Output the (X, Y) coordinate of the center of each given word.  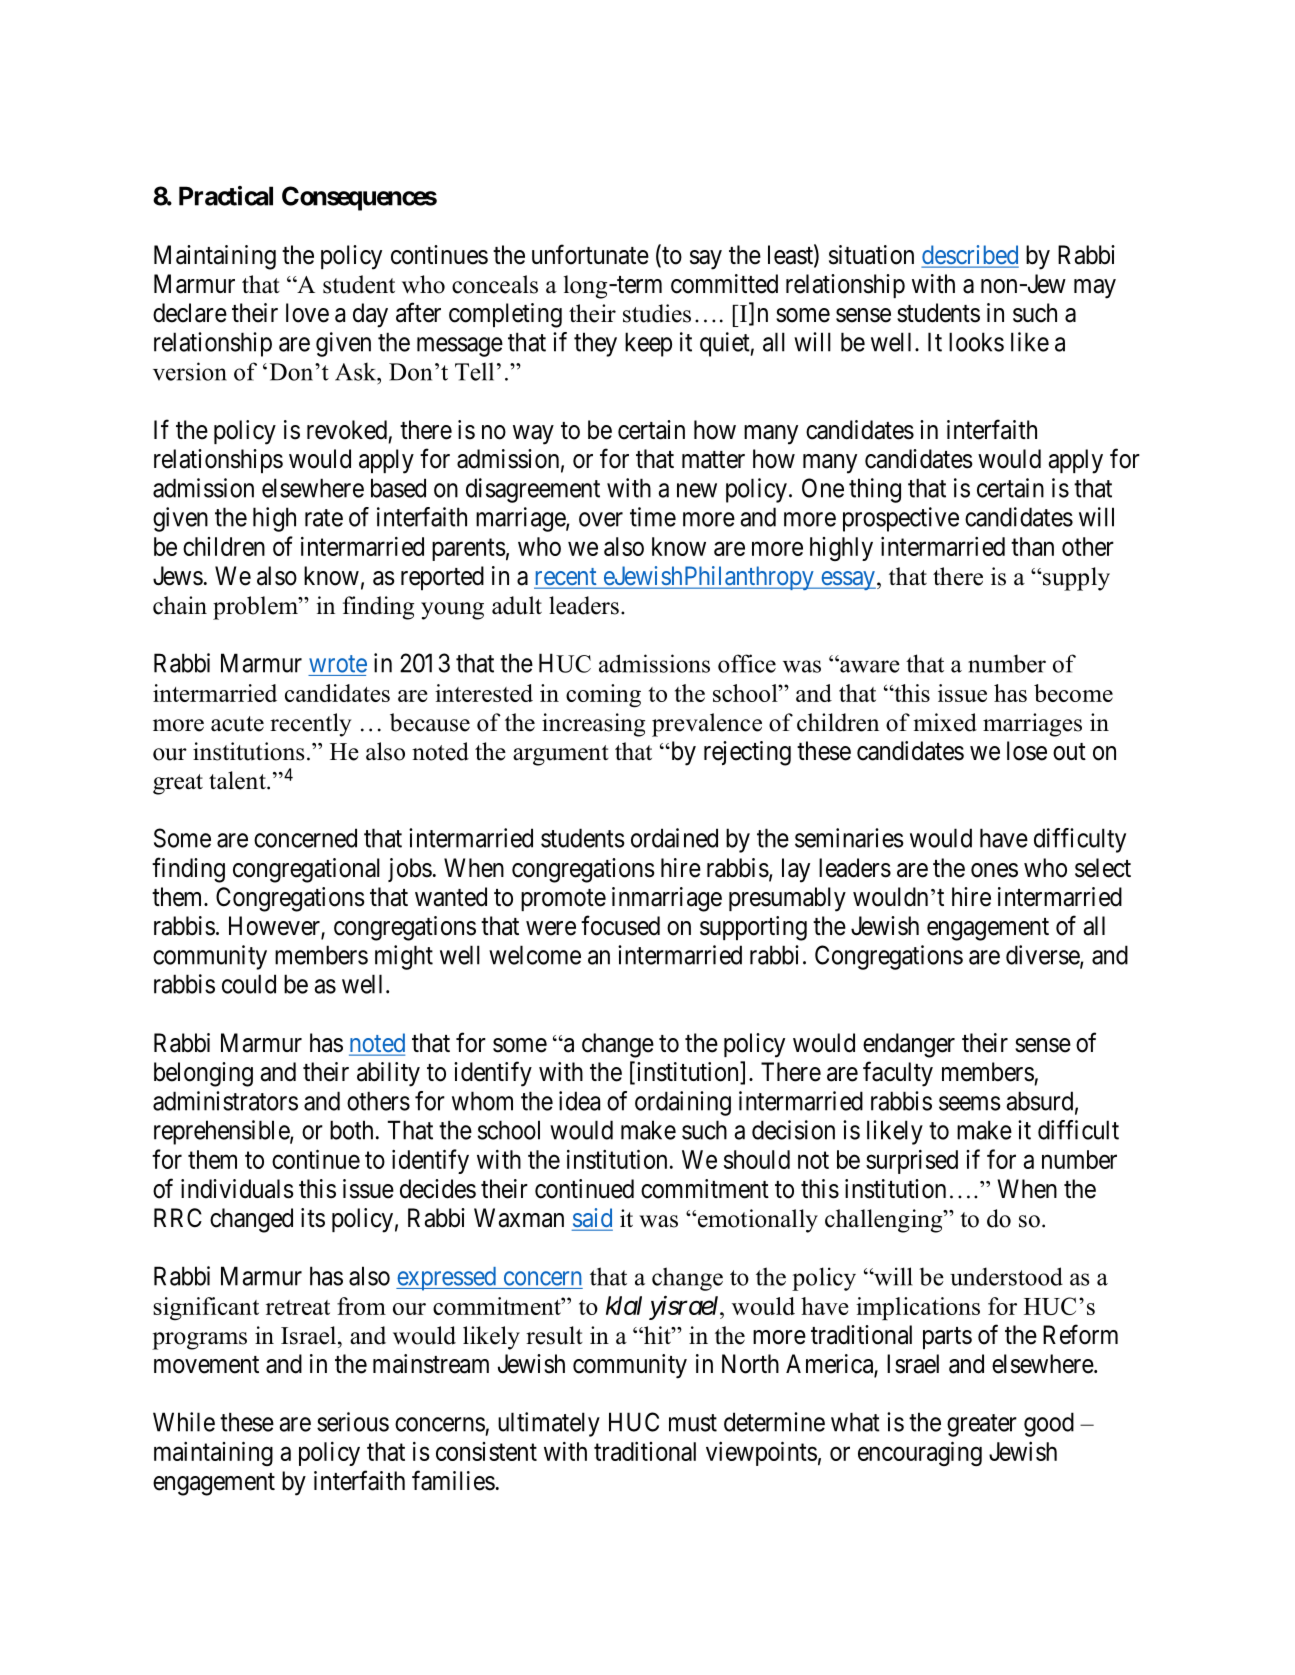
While (184, 1422)
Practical (226, 196)
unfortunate (590, 254)
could (249, 984)
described (970, 256)
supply (1075, 579)
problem (256, 608)
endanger (909, 1045)
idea (579, 1101)
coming (603, 696)
